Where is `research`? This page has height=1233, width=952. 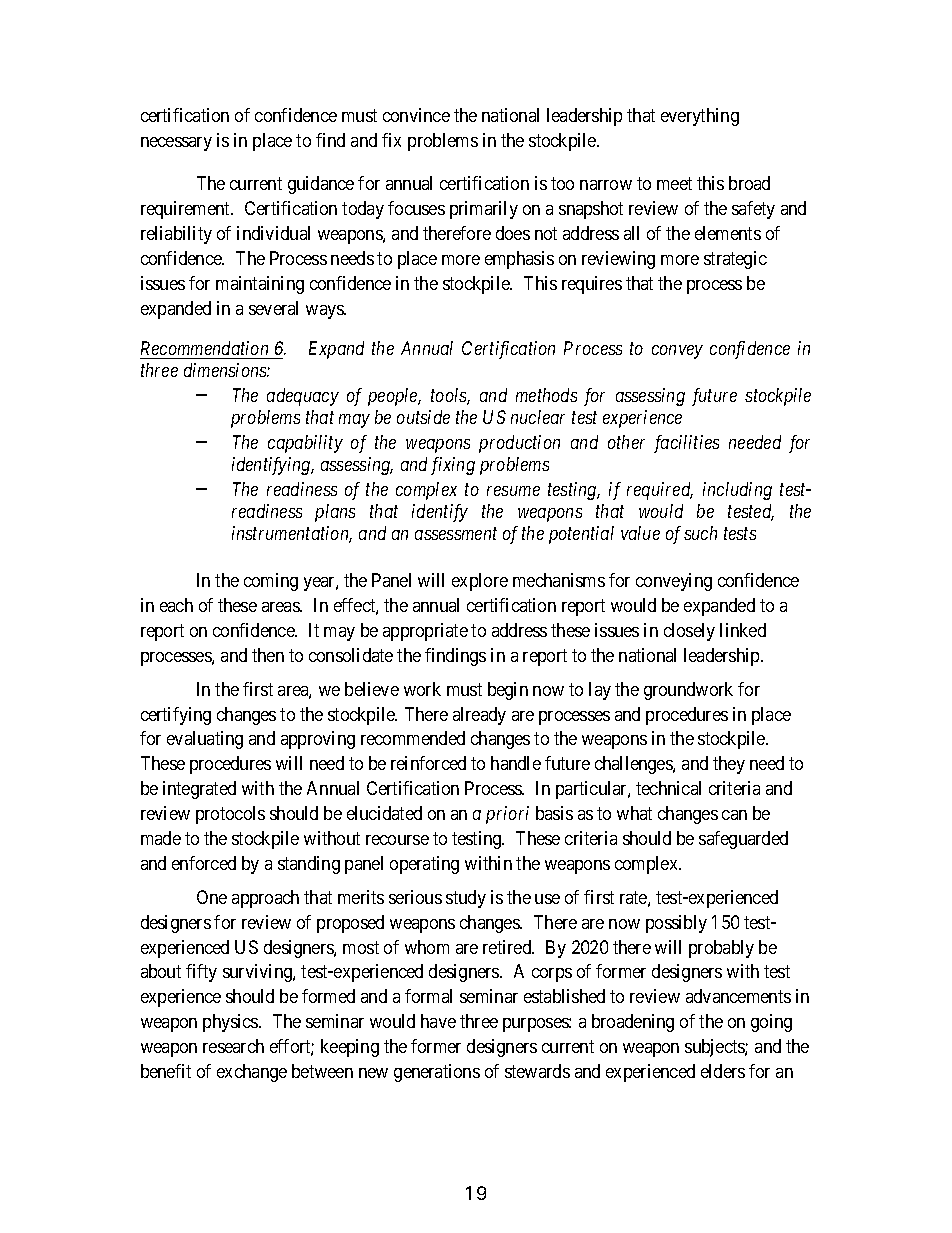
research is located at coordinates (233, 1046).
